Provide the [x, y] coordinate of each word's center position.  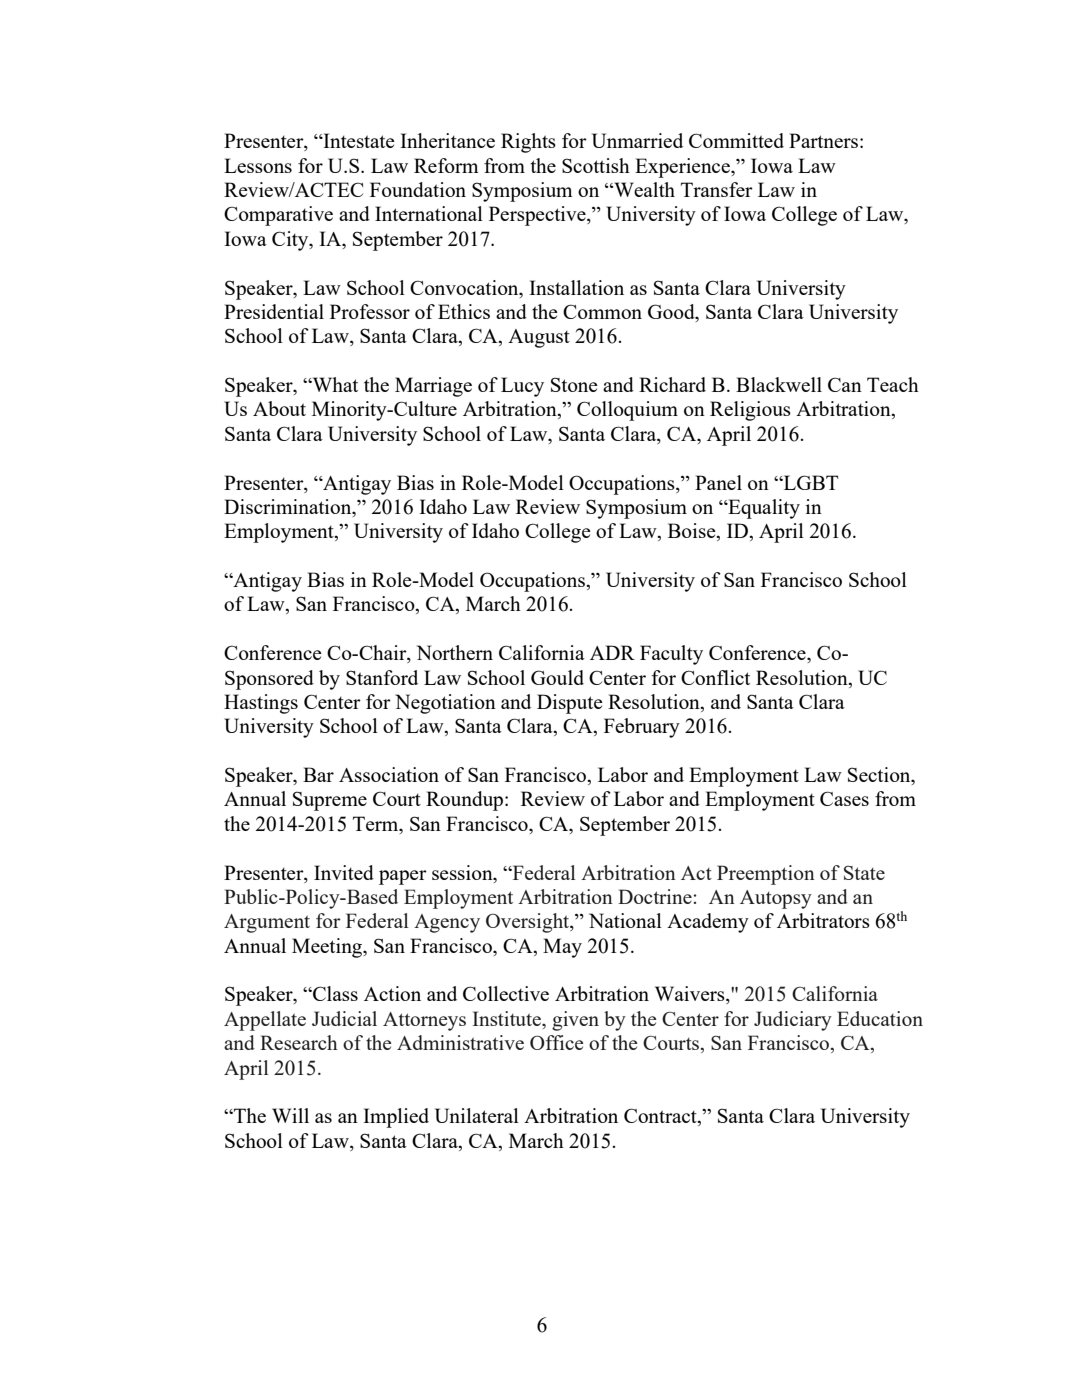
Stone [574, 384]
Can [845, 384]
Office [556, 1042]
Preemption [766, 875]
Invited [344, 872]
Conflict [715, 677]
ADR [612, 652]
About [279, 408]
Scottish [596, 165]
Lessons [258, 165]
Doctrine [656, 896]
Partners [823, 140]
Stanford [382, 677]
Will [290, 1115]
